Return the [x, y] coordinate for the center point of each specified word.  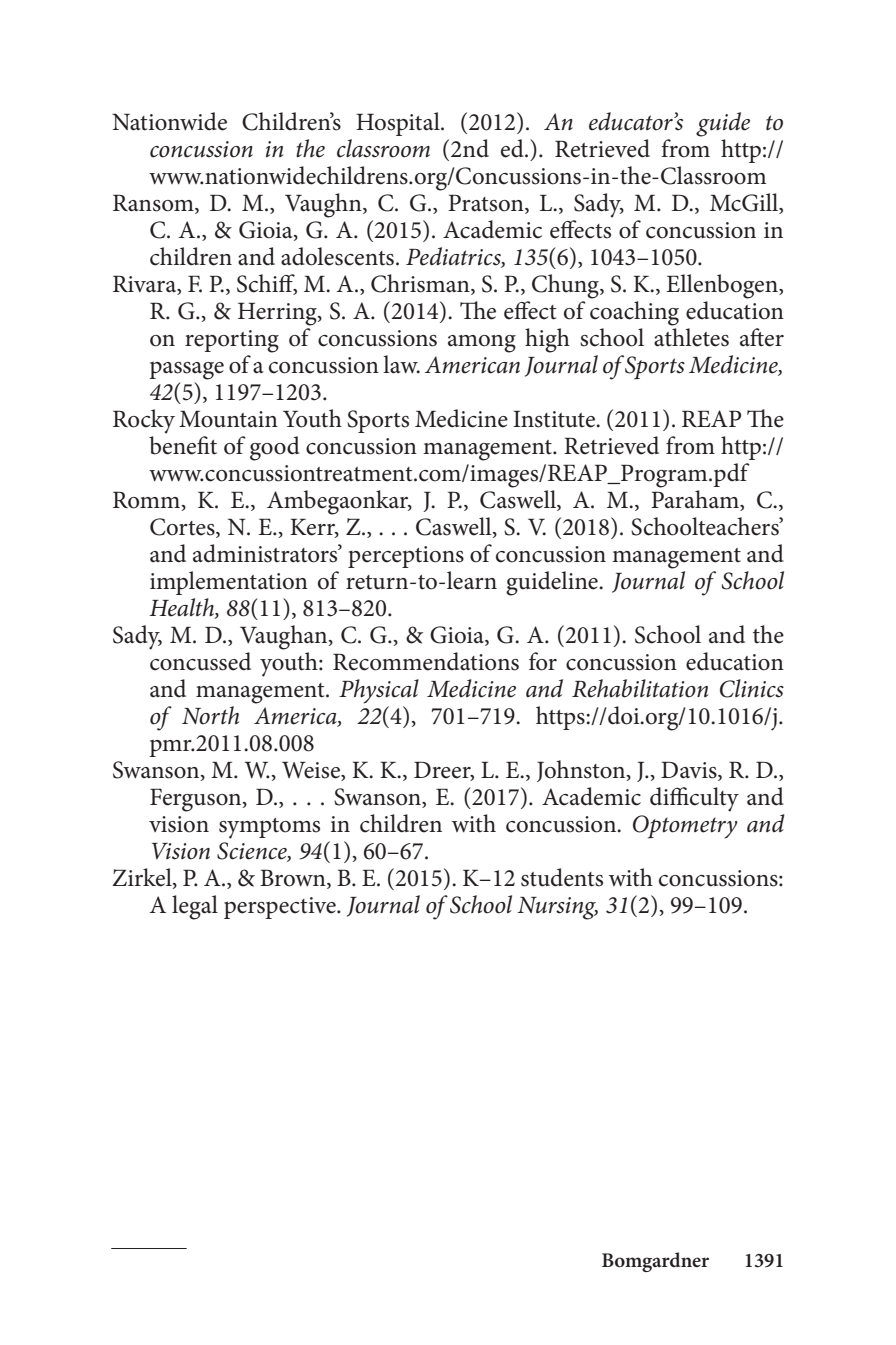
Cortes [183, 528]
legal [195, 907]
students [562, 877]
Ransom [154, 204]
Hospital [399, 124]
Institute [555, 419]
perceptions [406, 557]
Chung [566, 286]
